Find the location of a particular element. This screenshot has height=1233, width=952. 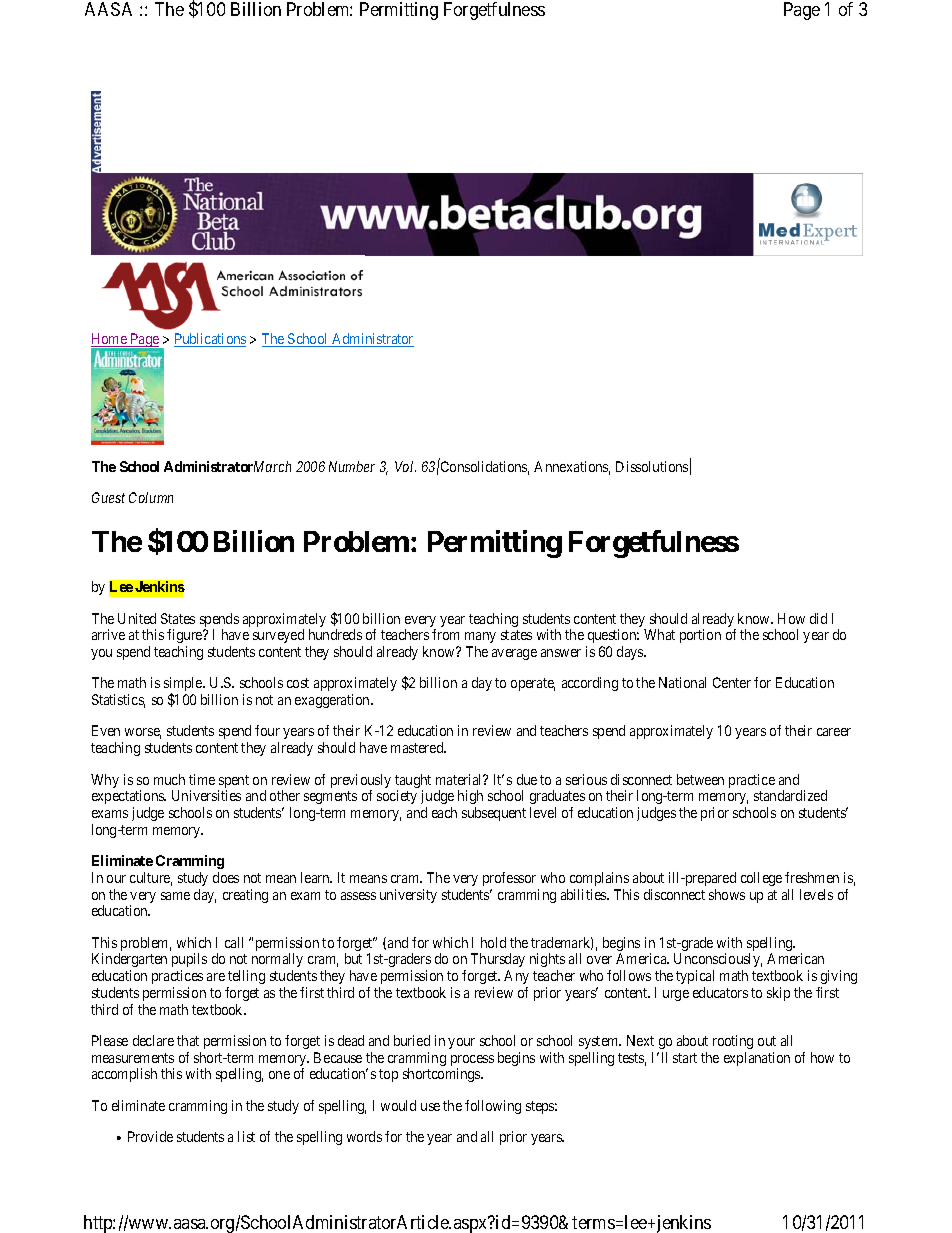

Provide is located at coordinates (150, 1136).
